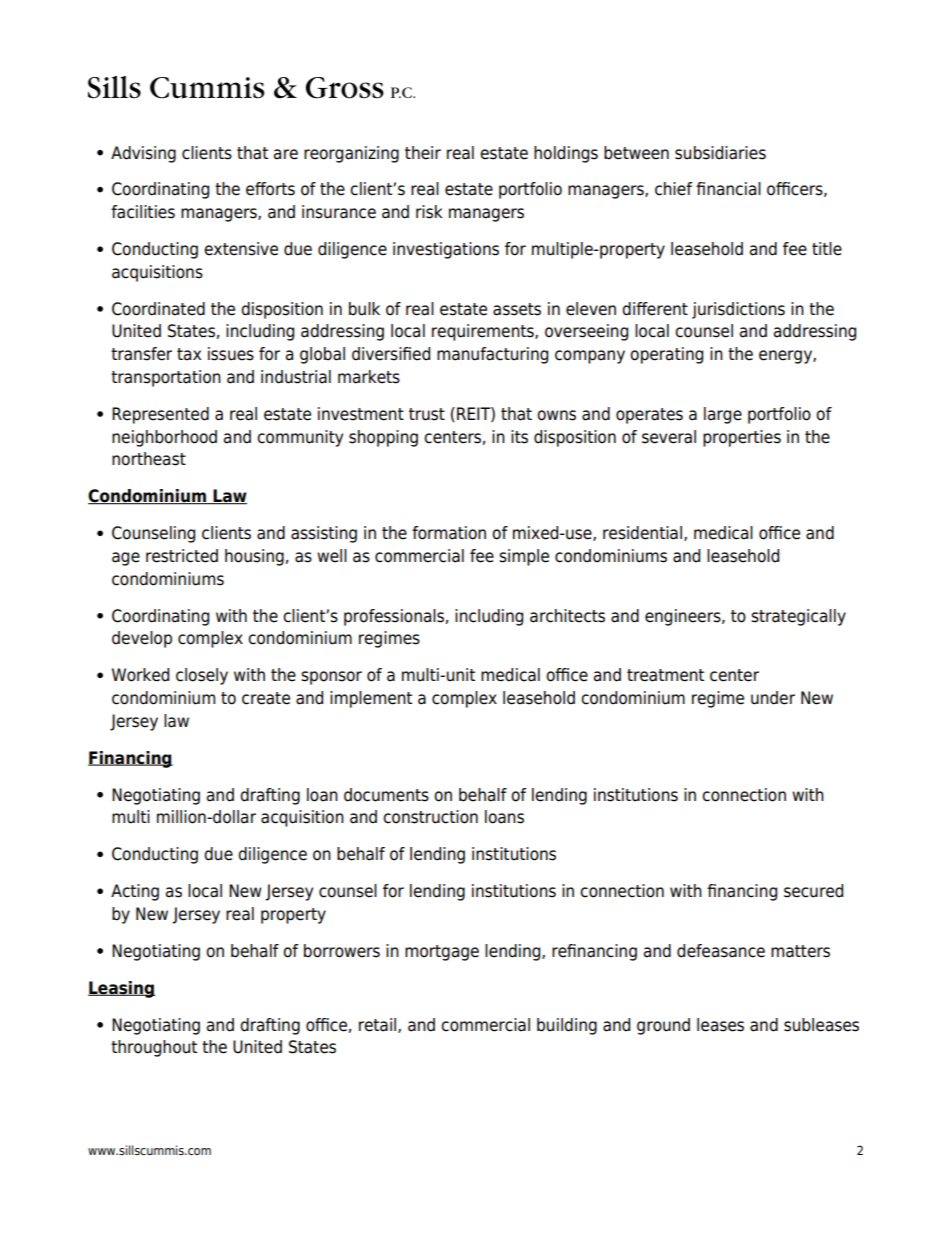 The width and height of the screenshot is (952, 1233). Describe the element at coordinates (143, 154) in the screenshot. I see `Advising` at that location.
